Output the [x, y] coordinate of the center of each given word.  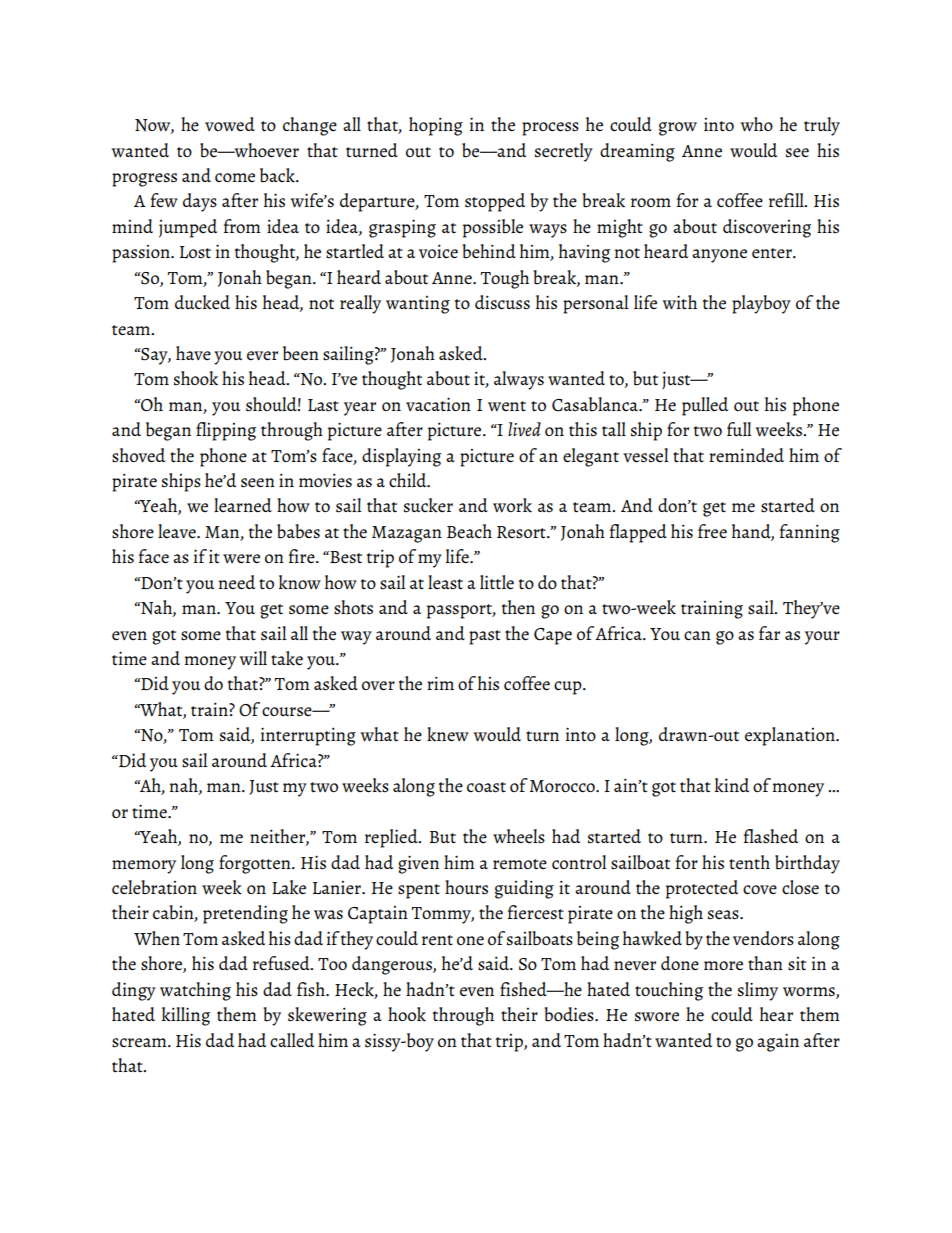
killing [186, 1016]
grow [678, 129]
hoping [436, 126]
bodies [570, 1014]
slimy [758, 991]
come [235, 178]
